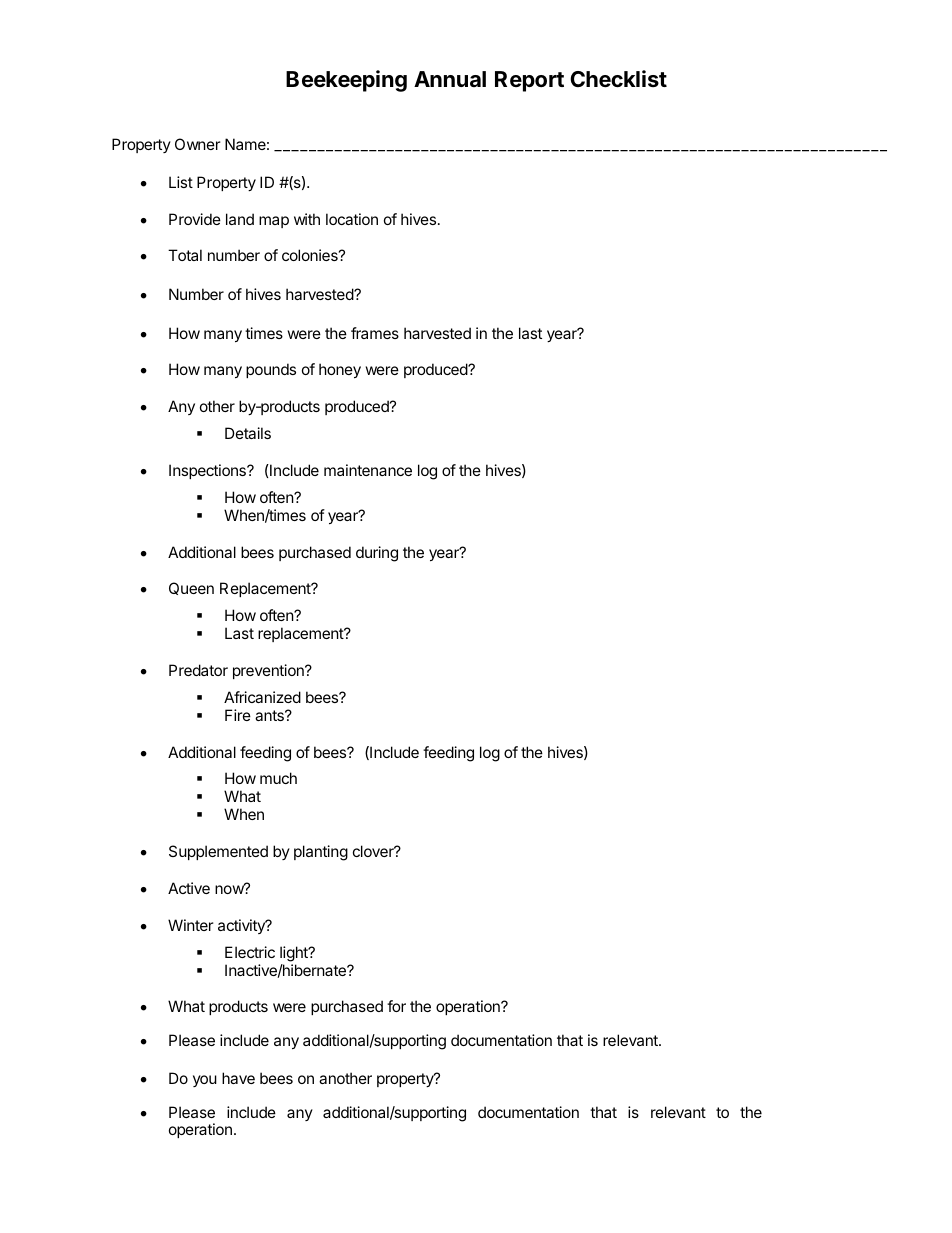 The width and height of the screenshot is (952, 1233). I want to click on Inspections, so click(208, 471).
